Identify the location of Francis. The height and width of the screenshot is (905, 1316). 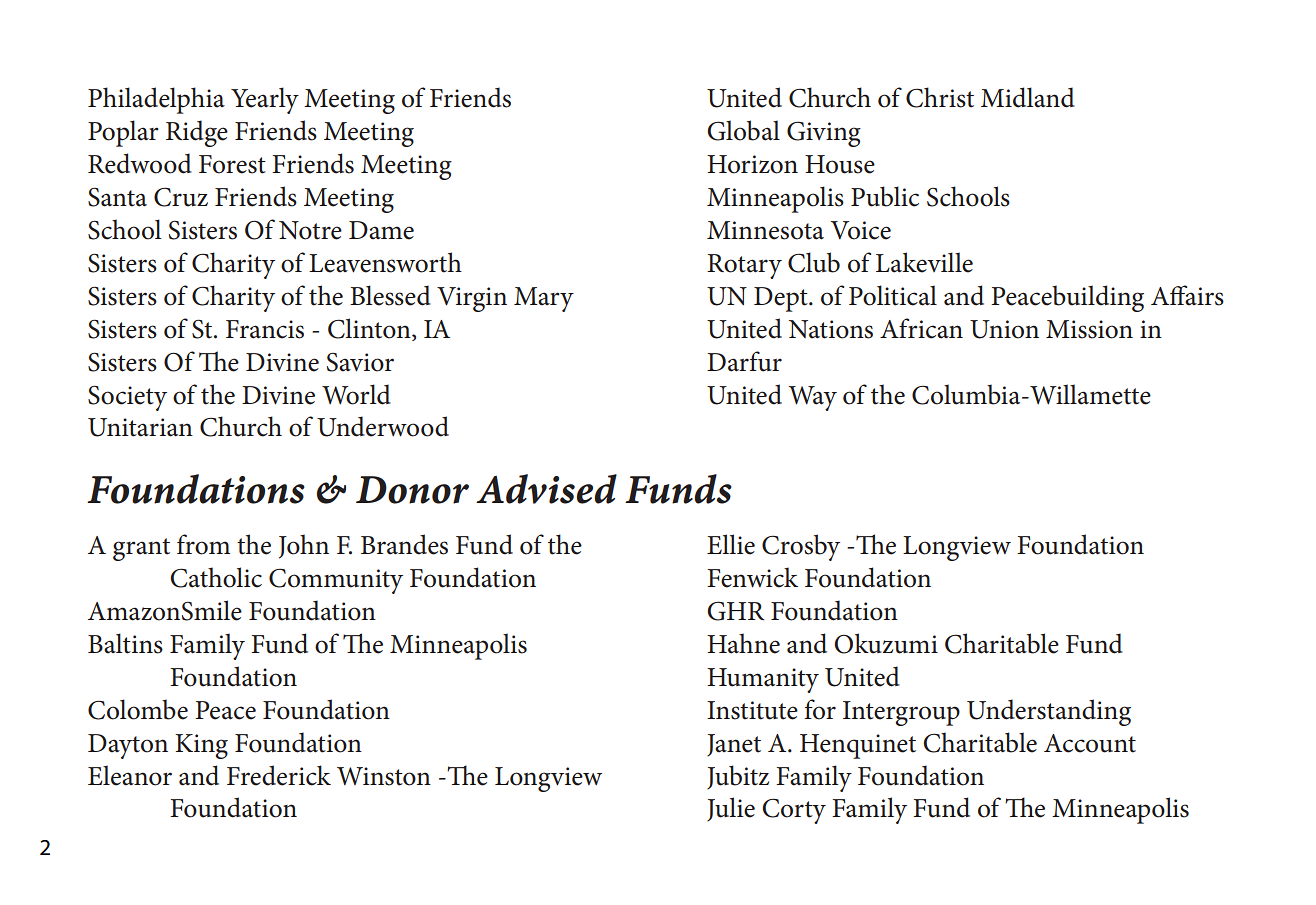
(265, 329).
